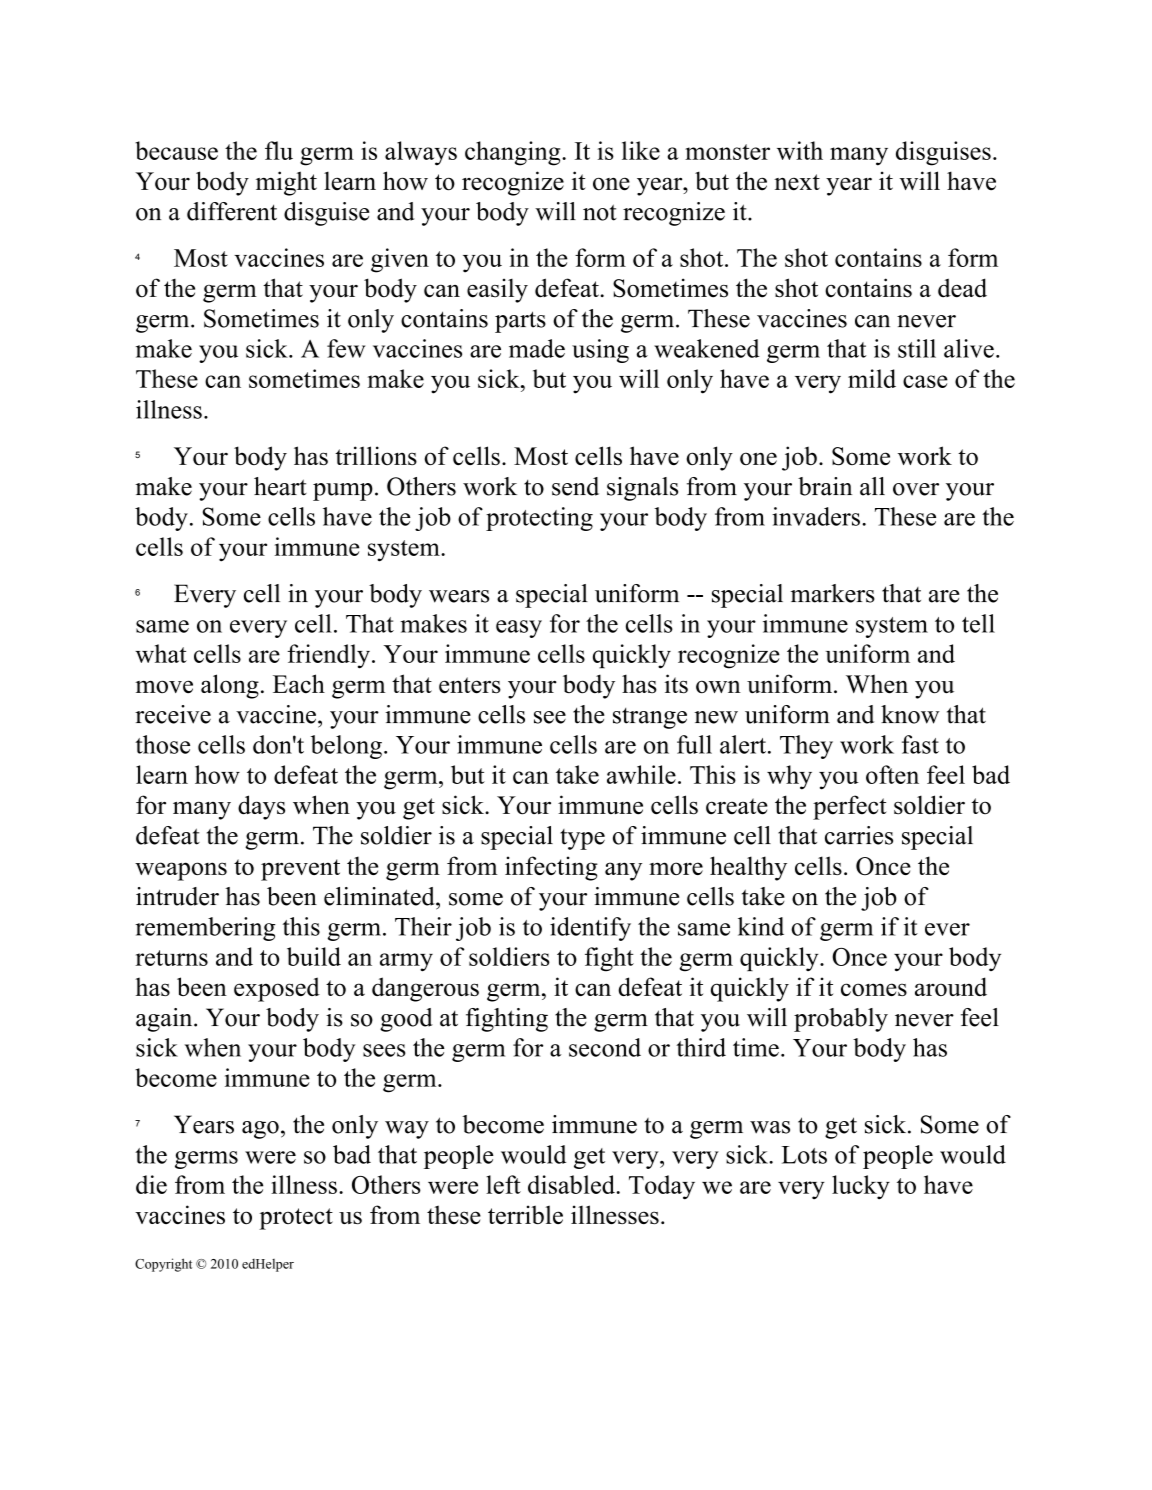 The width and height of the screenshot is (1152, 1490). Describe the element at coordinates (230, 686) in the screenshot. I see `along` at that location.
